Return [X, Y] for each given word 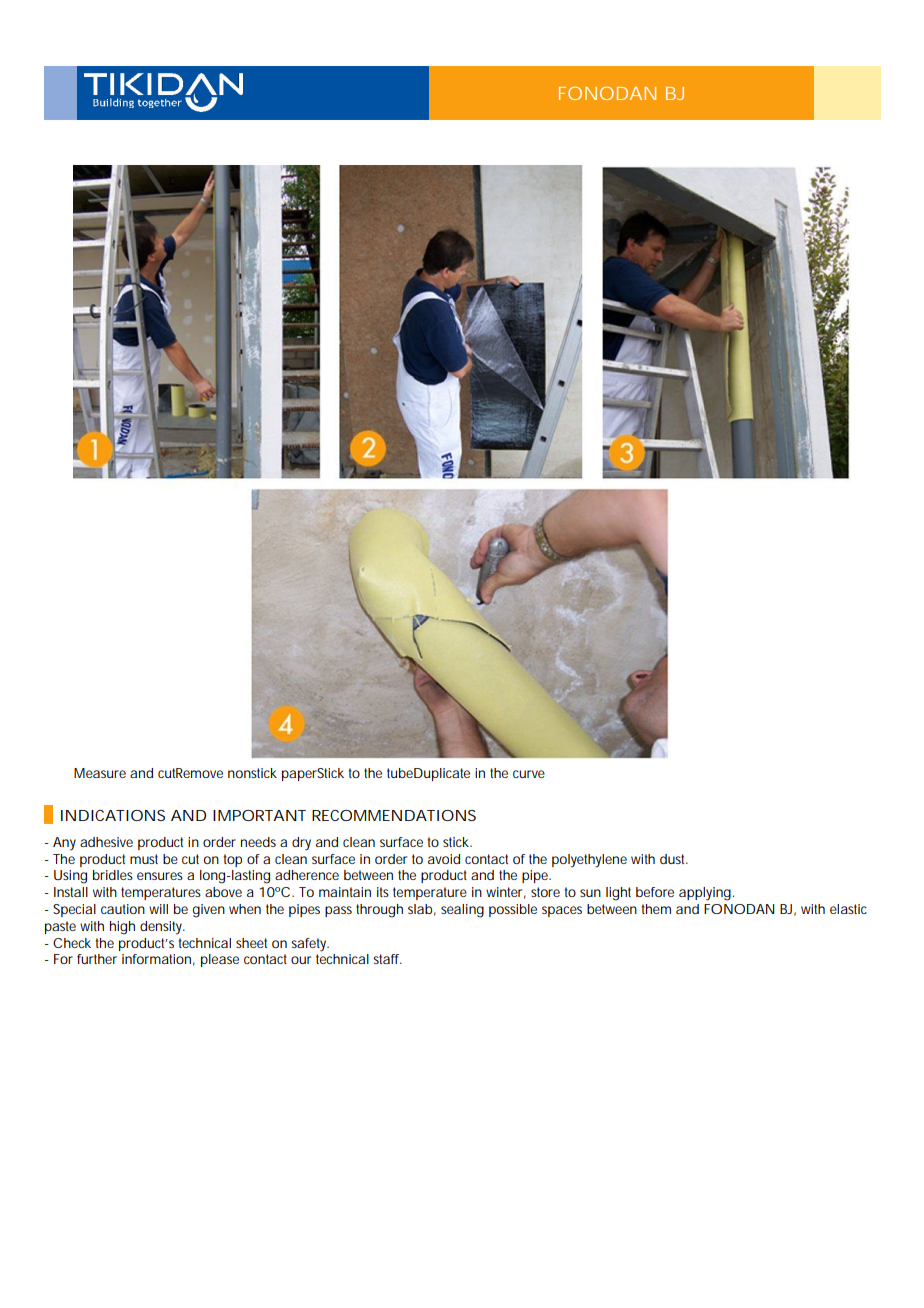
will [158, 909]
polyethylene [589, 861]
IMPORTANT [259, 815]
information [158, 960]
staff [387, 959]
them [656, 909]
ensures [160, 876]
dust [674, 859]
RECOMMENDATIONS [394, 815]
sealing [462, 911]
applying [706, 894]
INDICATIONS [113, 815]
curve [529, 774]
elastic [848, 909]
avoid [444, 859]
